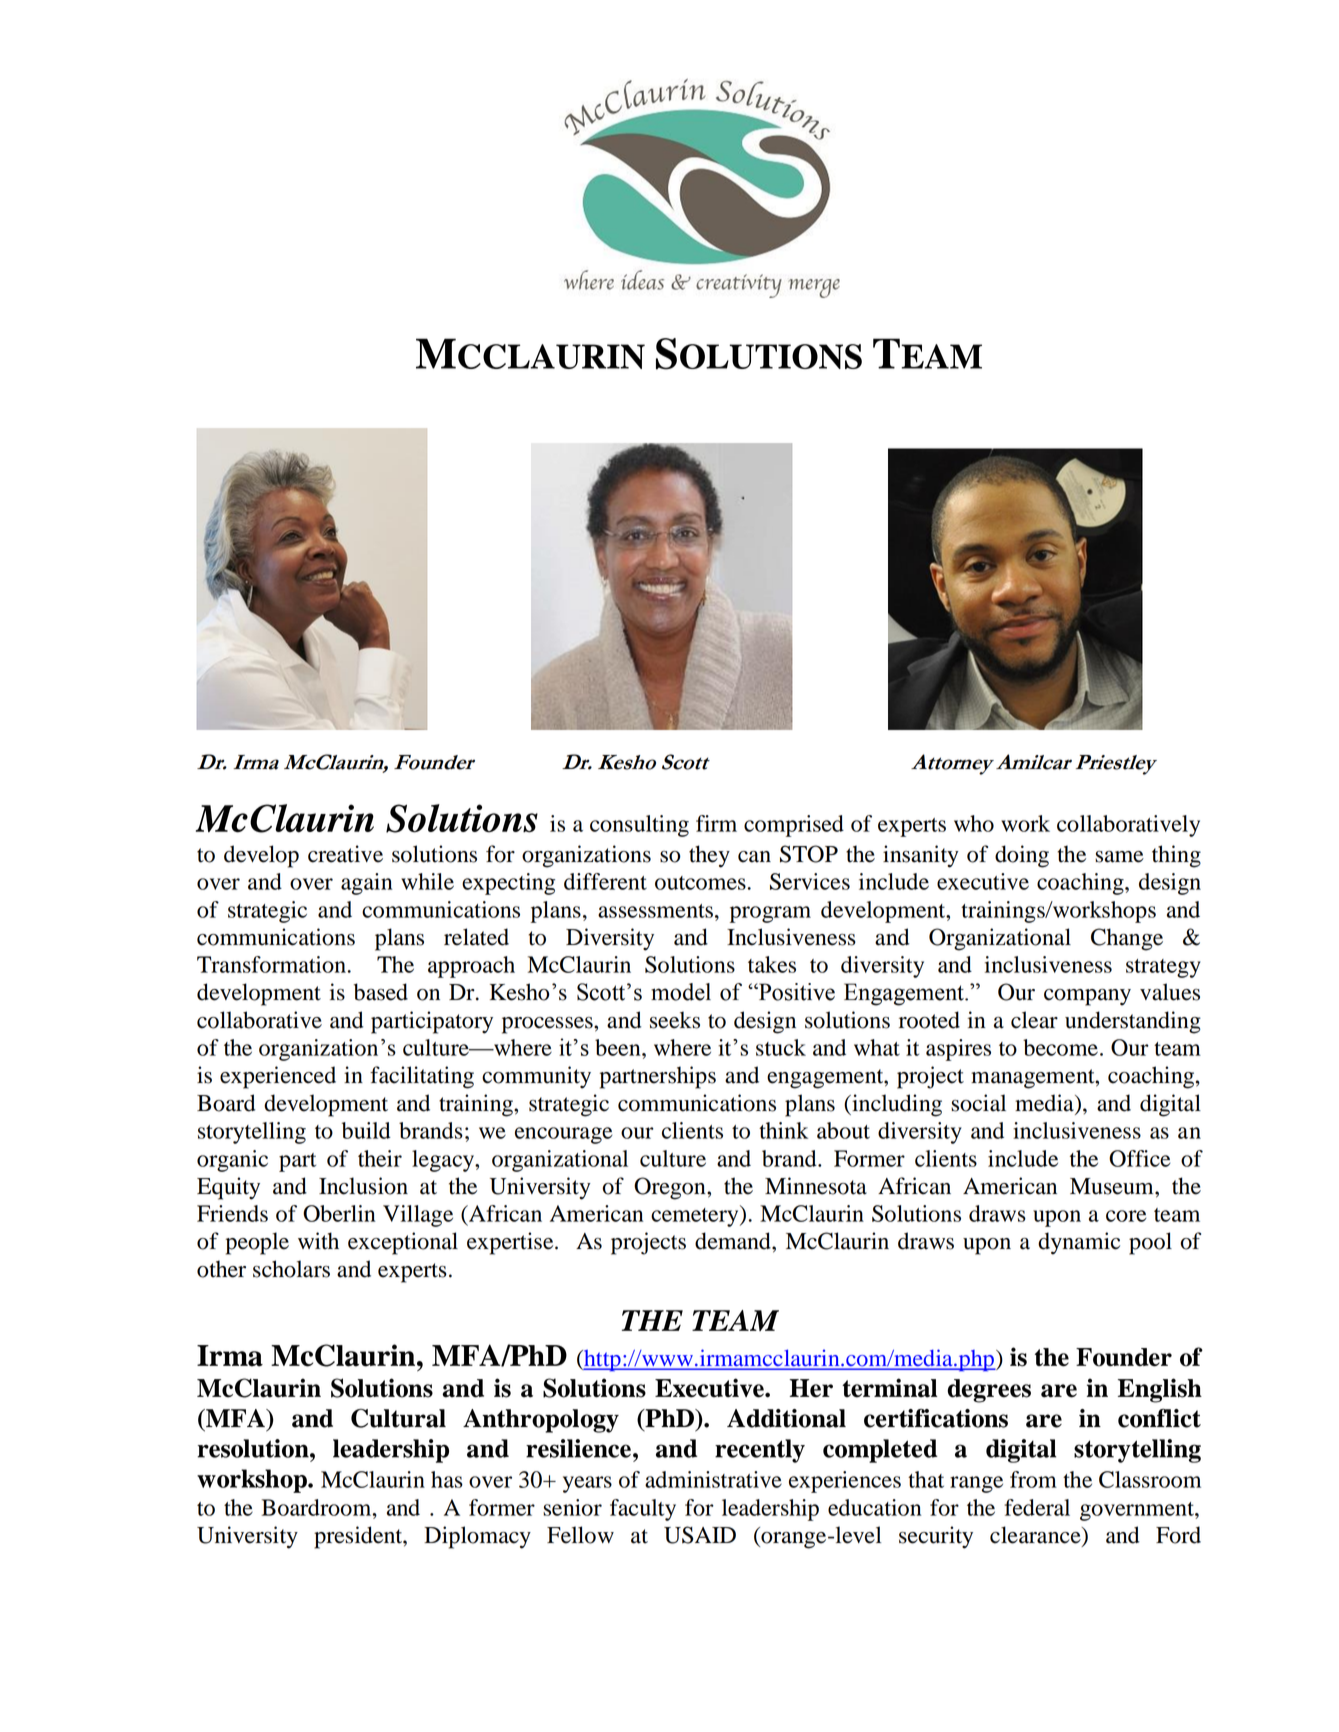  I want to click on faculty, so click(643, 1510).
